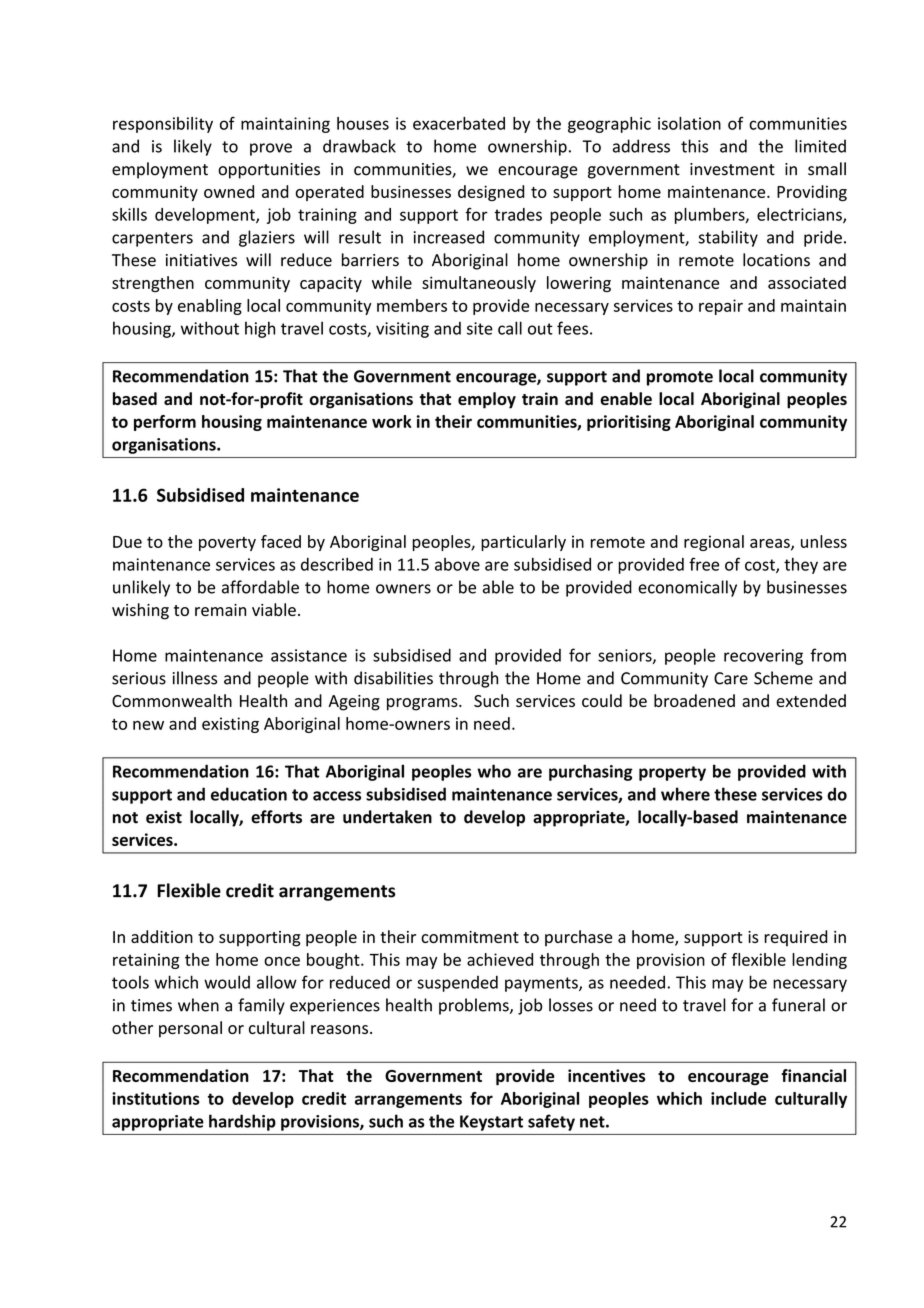 The width and height of the screenshot is (924, 1308). Describe the element at coordinates (387, 817) in the screenshot. I see `undertaken` at that location.
